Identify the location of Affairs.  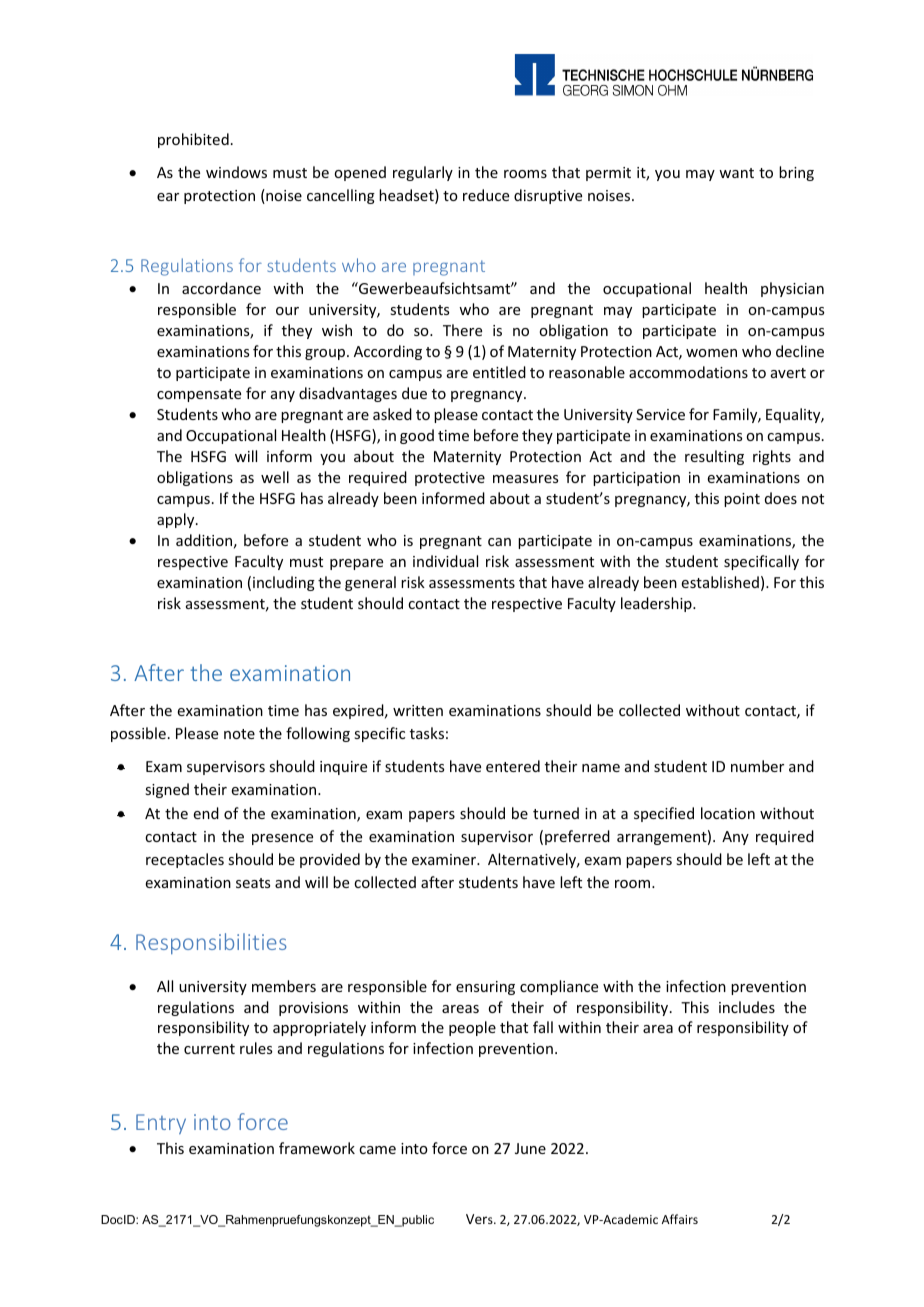
(680, 1219).
